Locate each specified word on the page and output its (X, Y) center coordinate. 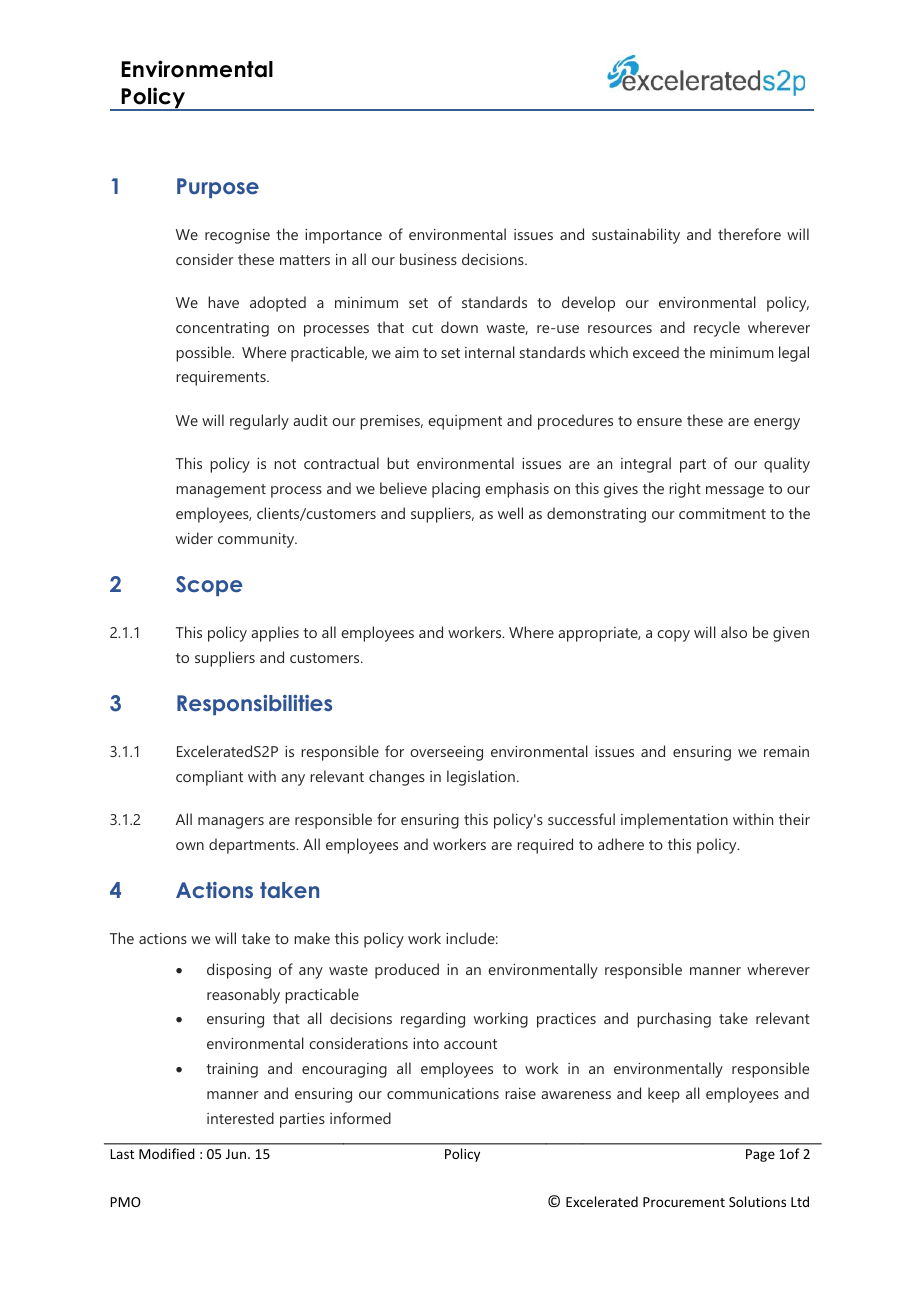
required (545, 846)
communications (443, 1093)
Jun (237, 1154)
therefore (749, 234)
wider (194, 538)
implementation (674, 821)
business (428, 259)
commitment (722, 513)
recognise (237, 236)
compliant (209, 778)
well (510, 513)
